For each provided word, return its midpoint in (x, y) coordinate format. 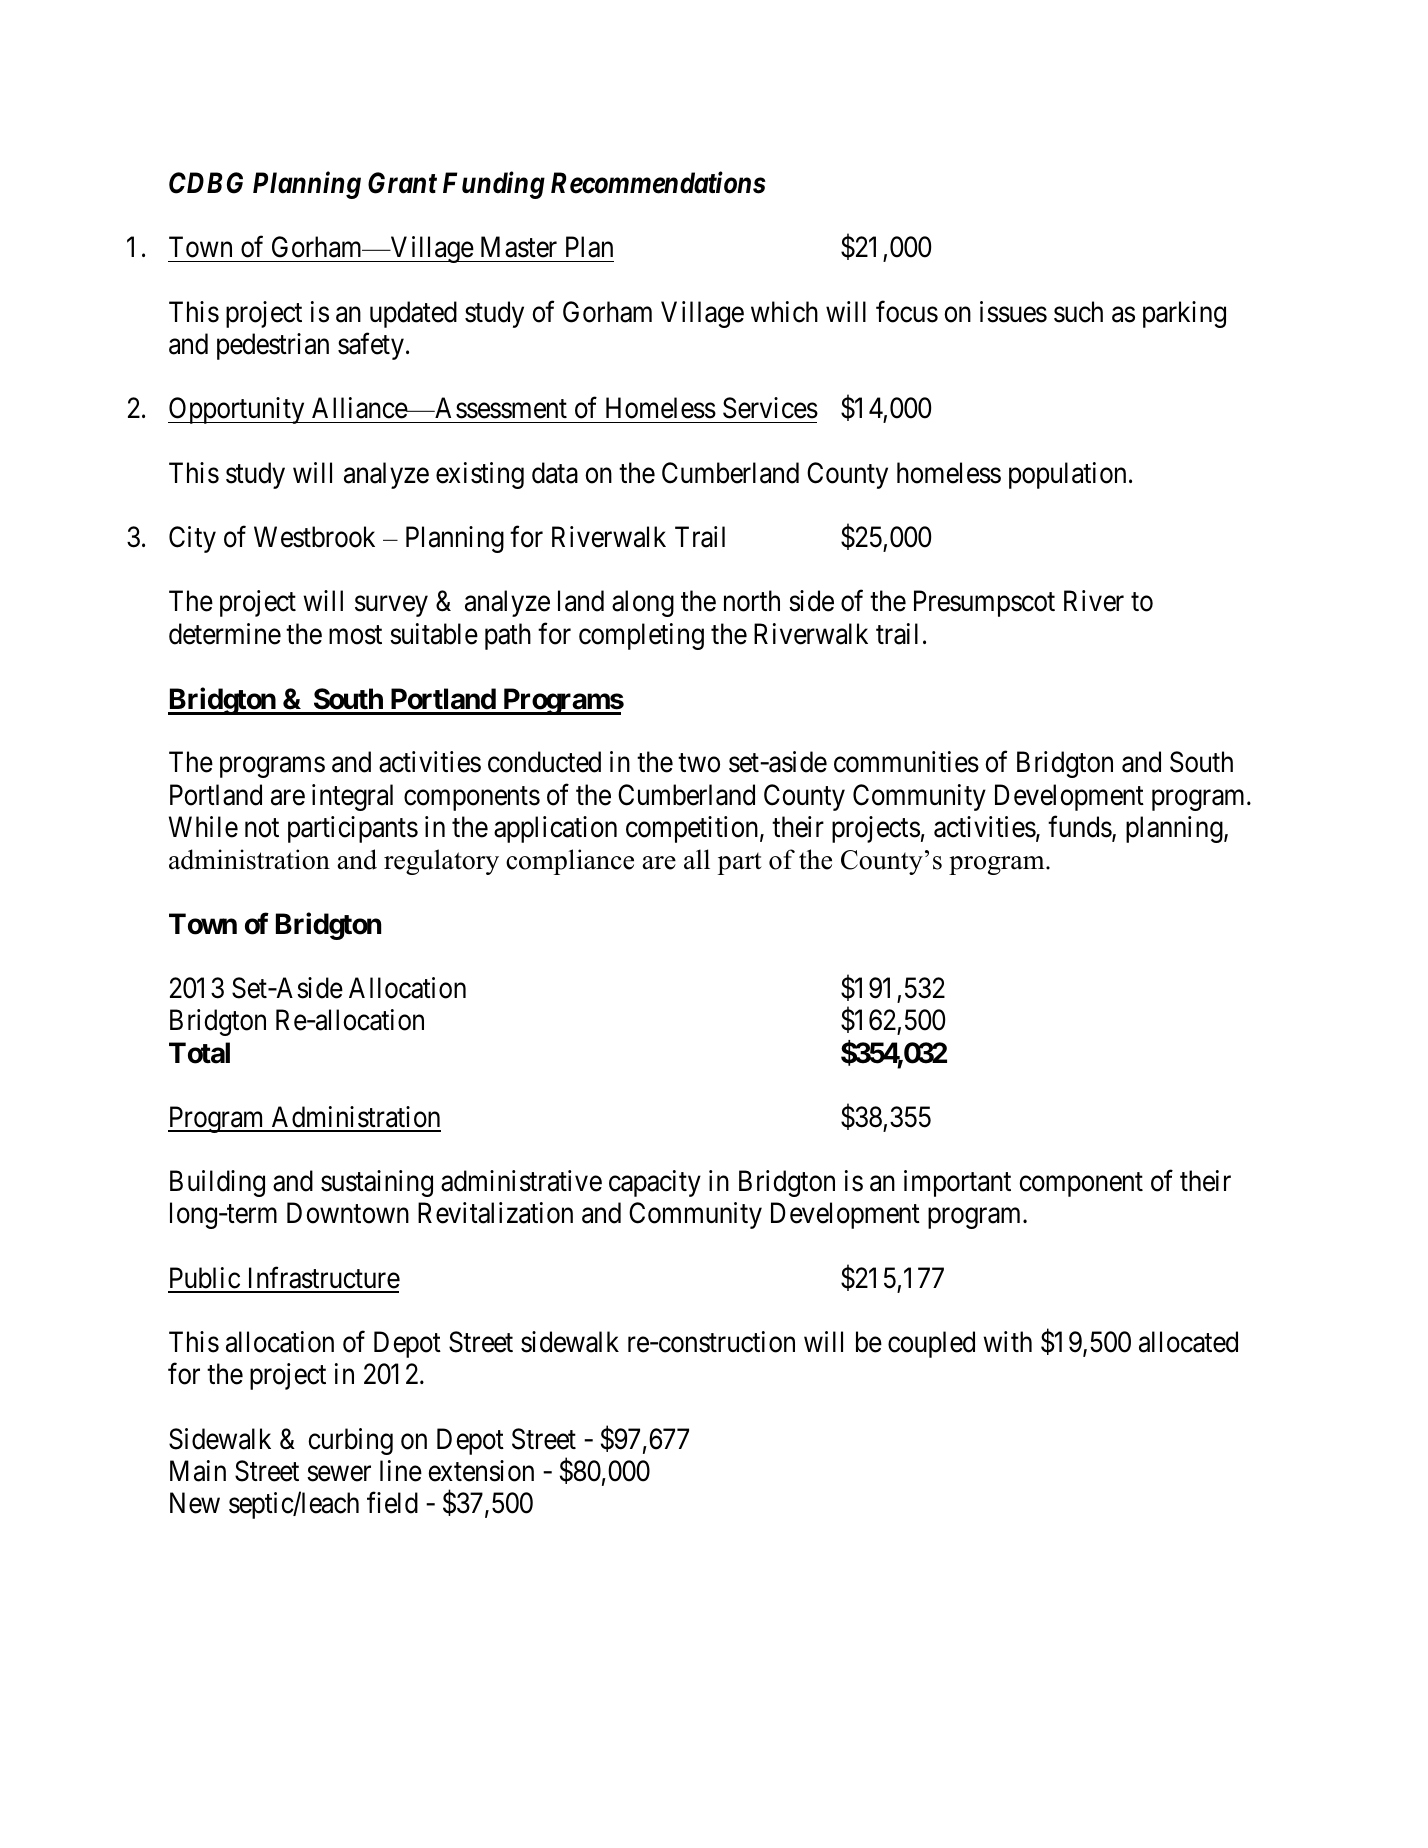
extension (481, 1471)
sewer (339, 1474)
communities (906, 762)
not (262, 828)
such (1078, 312)
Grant (402, 183)
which (784, 312)
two (699, 763)
